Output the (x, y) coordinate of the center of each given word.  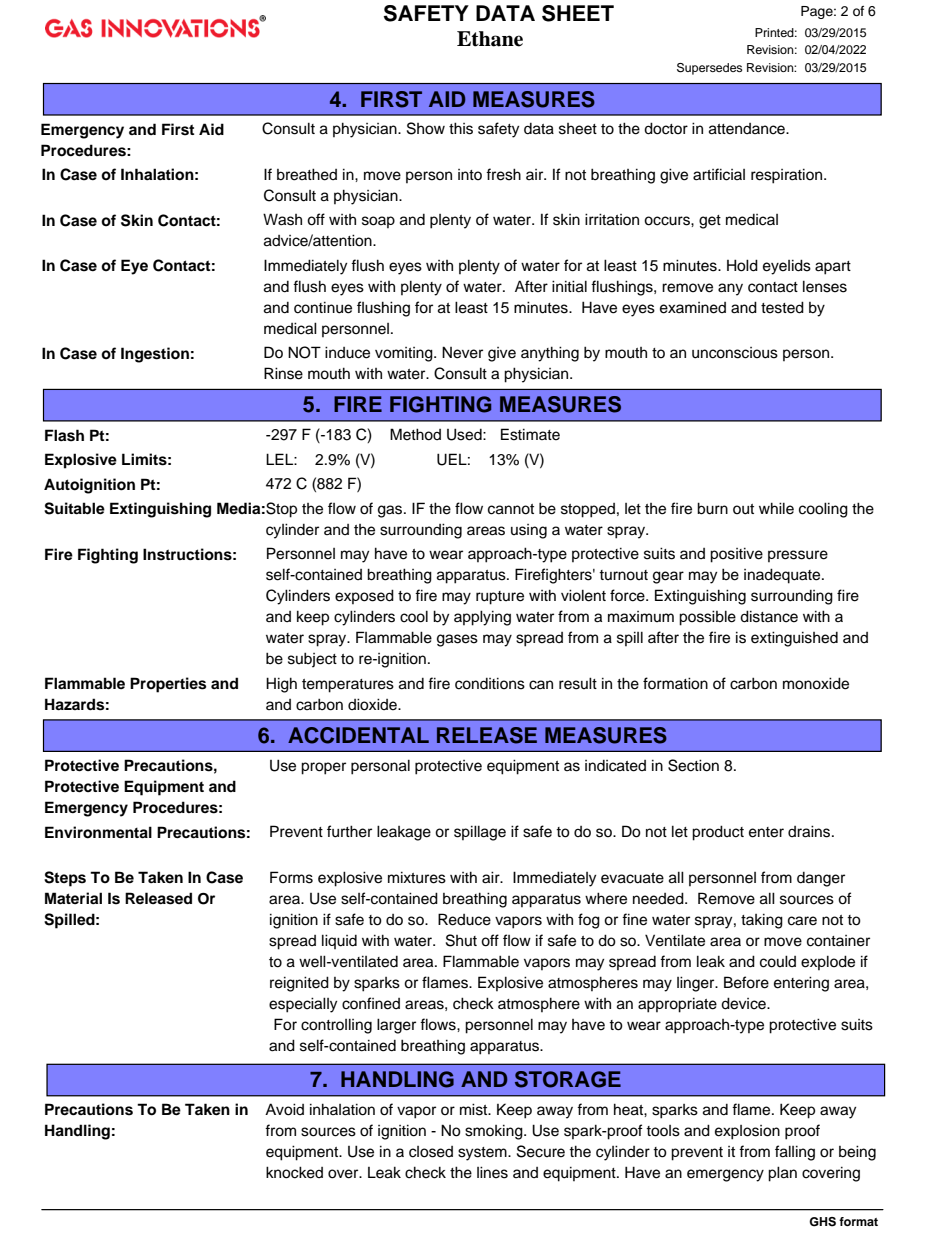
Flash (64, 435)
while (776, 508)
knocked (294, 1172)
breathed (307, 174)
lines (492, 1172)
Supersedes (709, 69)
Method (415, 434)
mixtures (417, 877)
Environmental (98, 832)
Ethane (490, 39)
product (718, 833)
